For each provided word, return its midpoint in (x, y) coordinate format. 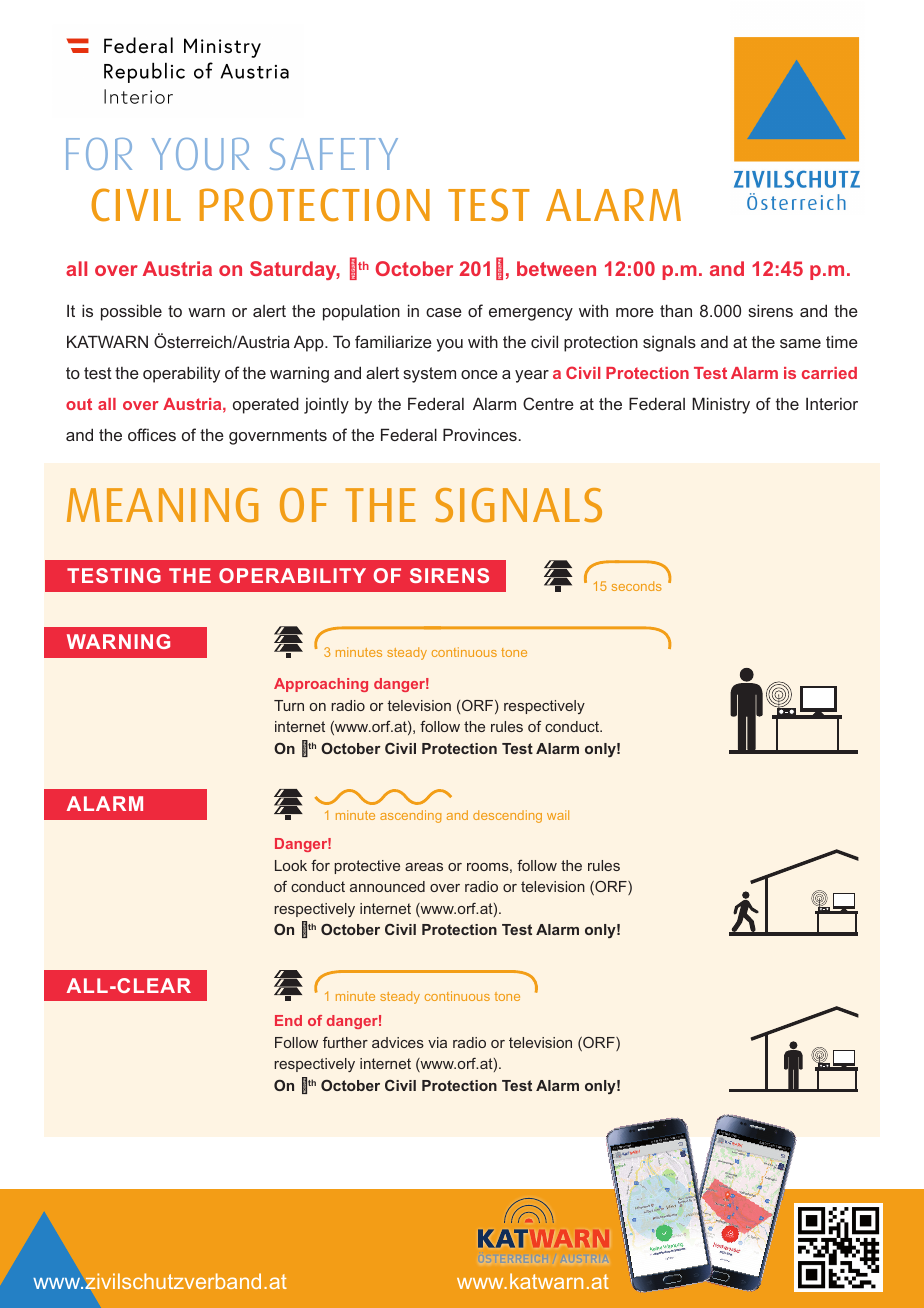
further (345, 1042)
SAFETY (334, 154)
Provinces (480, 434)
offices (152, 434)
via (437, 1042)
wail (558, 815)
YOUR (200, 154)
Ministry (721, 405)
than (676, 310)
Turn (289, 705)
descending (507, 816)
